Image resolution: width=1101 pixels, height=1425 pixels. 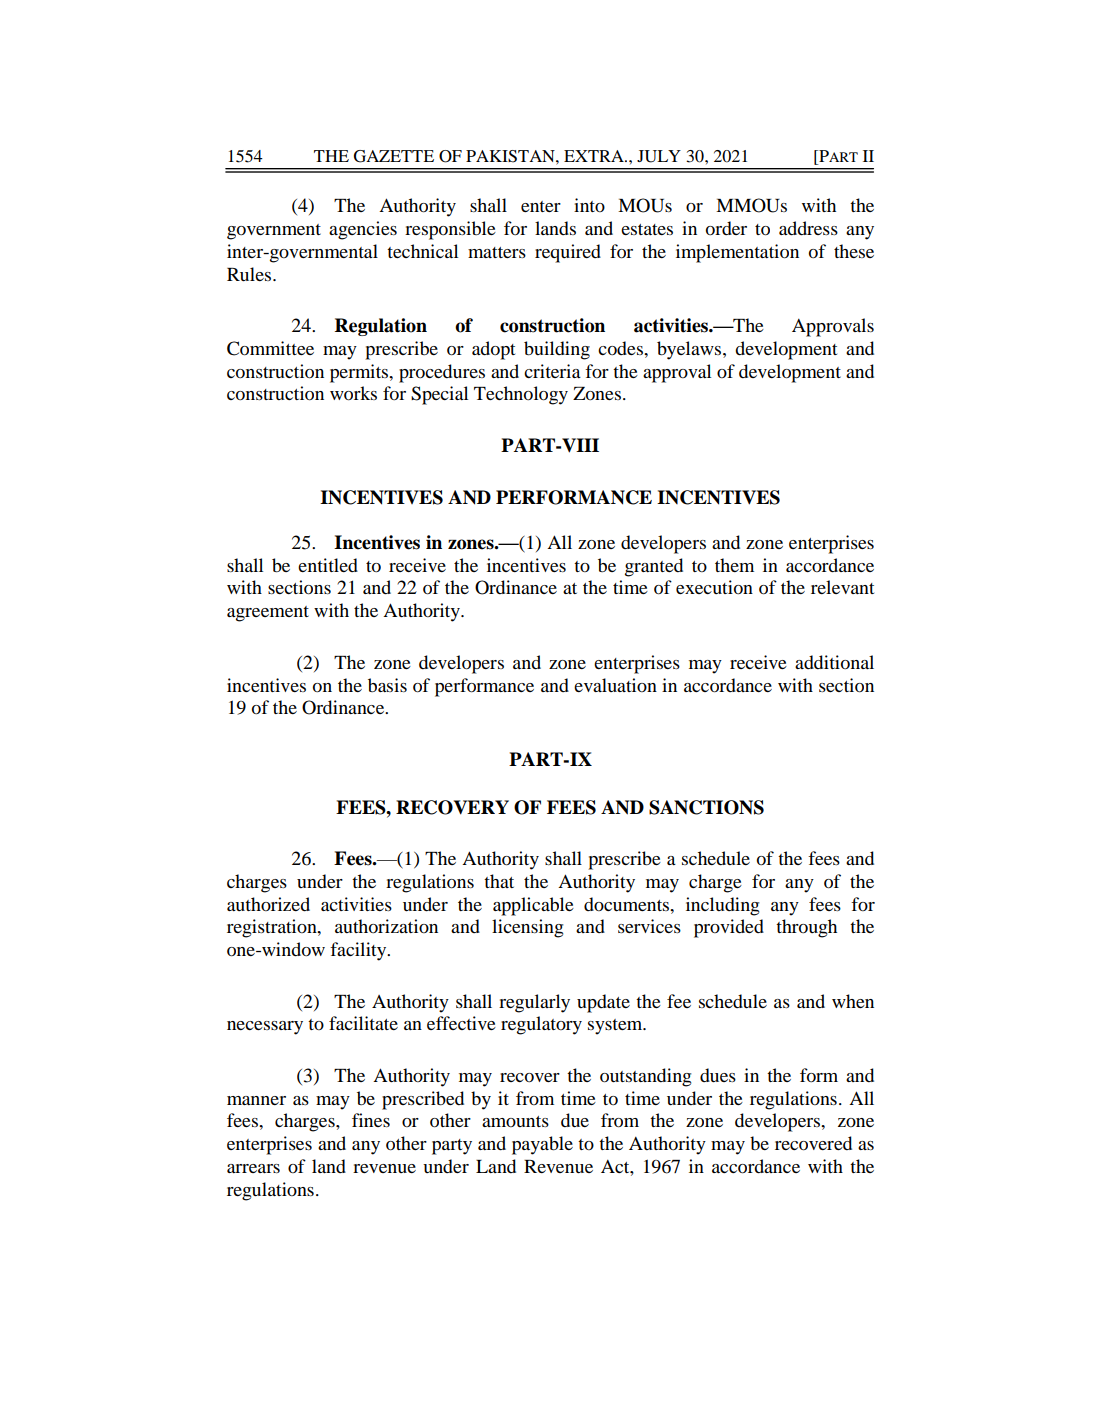 I want to click on entitled, so click(x=328, y=565).
